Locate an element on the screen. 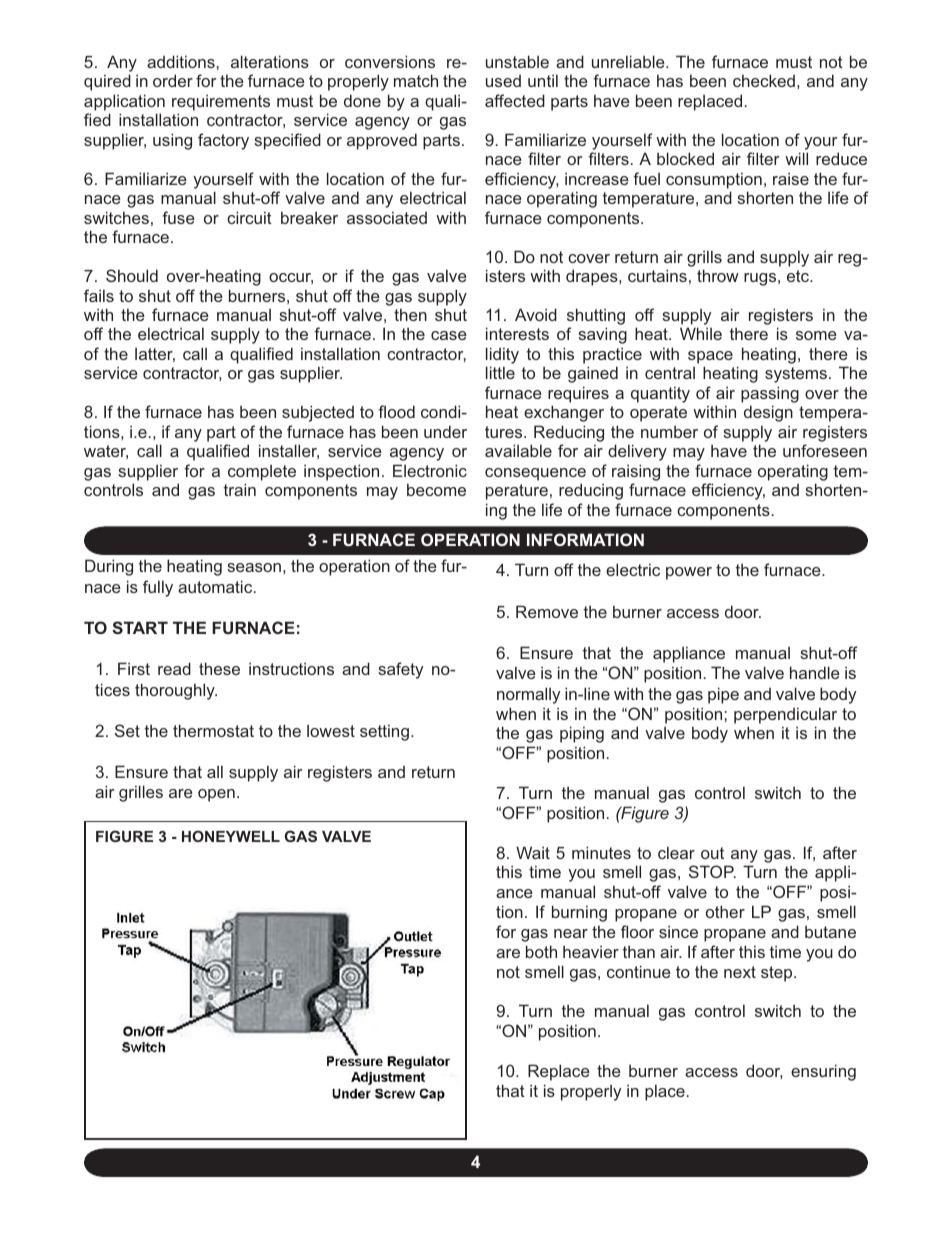 This screenshot has height=1233, width=952. Remove is located at coordinates (547, 611).
